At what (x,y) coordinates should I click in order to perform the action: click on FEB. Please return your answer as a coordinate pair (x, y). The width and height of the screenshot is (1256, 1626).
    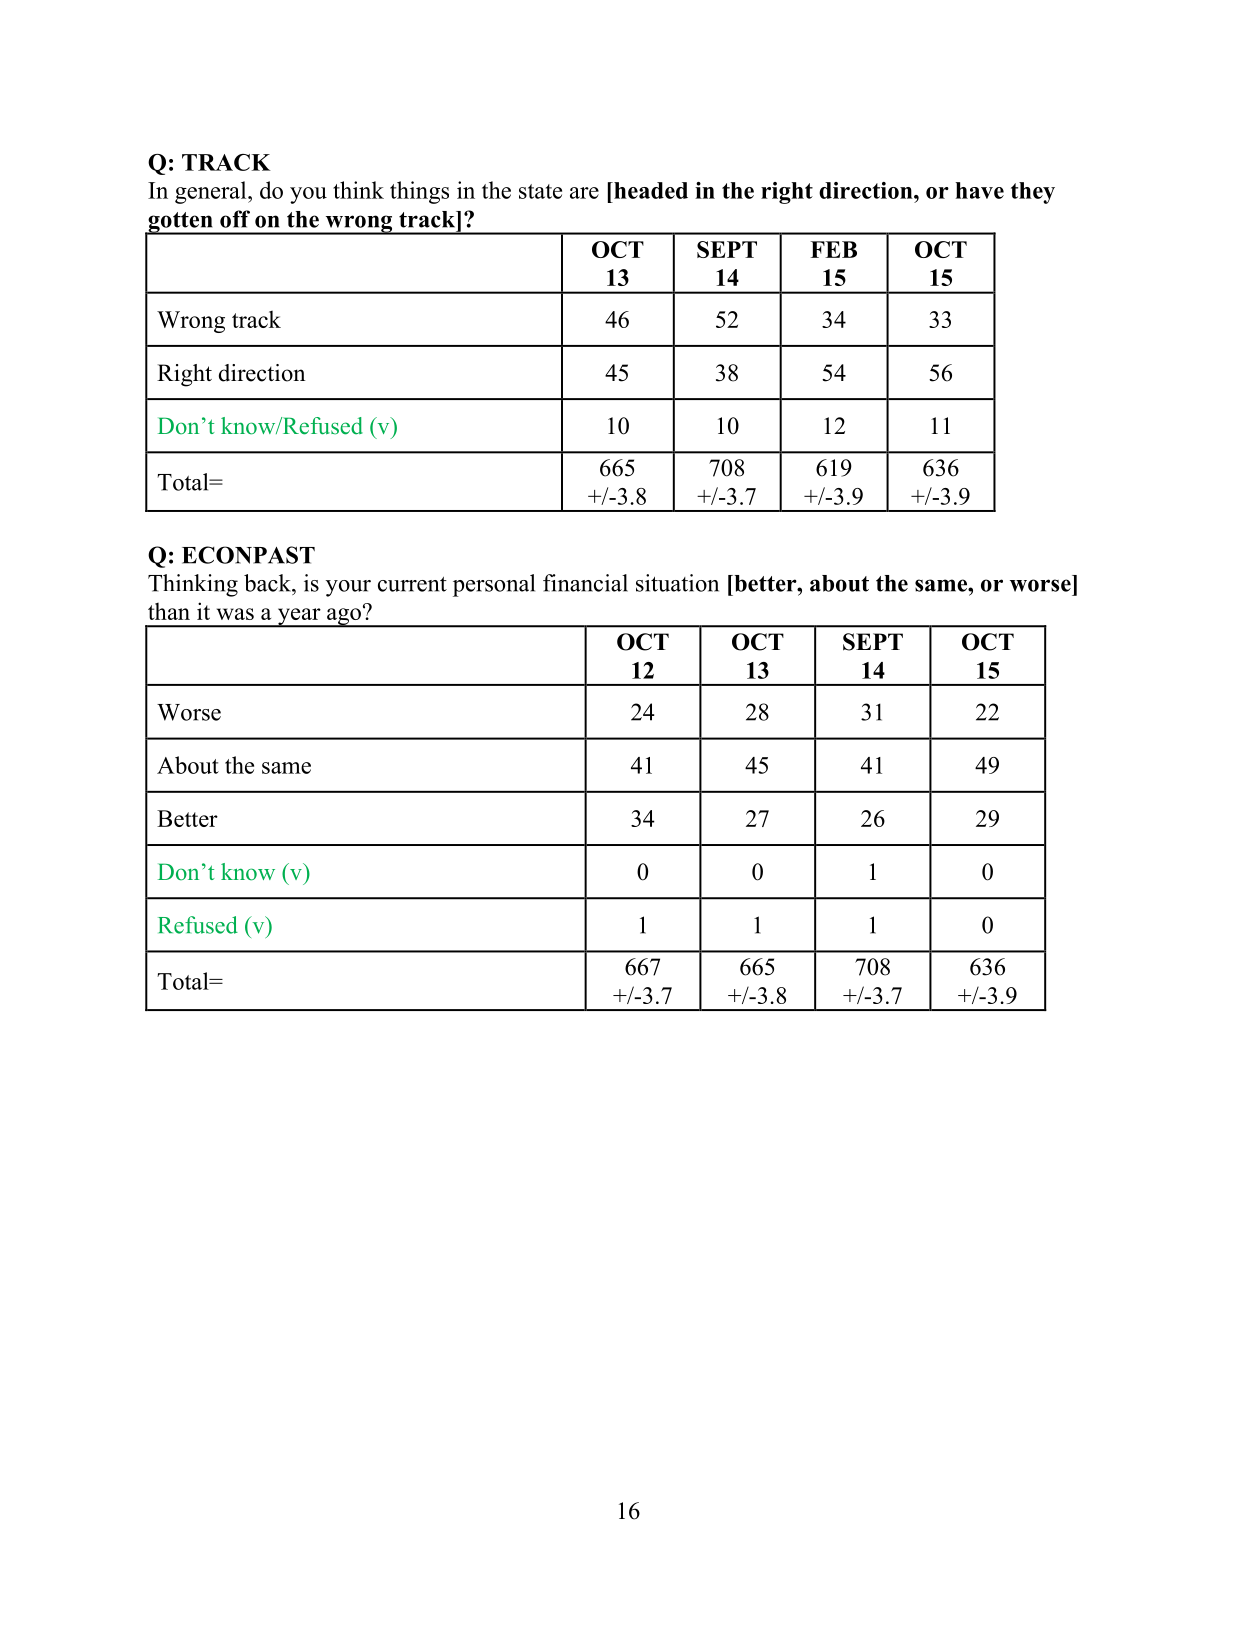
    Looking at the image, I should click on (833, 249).
